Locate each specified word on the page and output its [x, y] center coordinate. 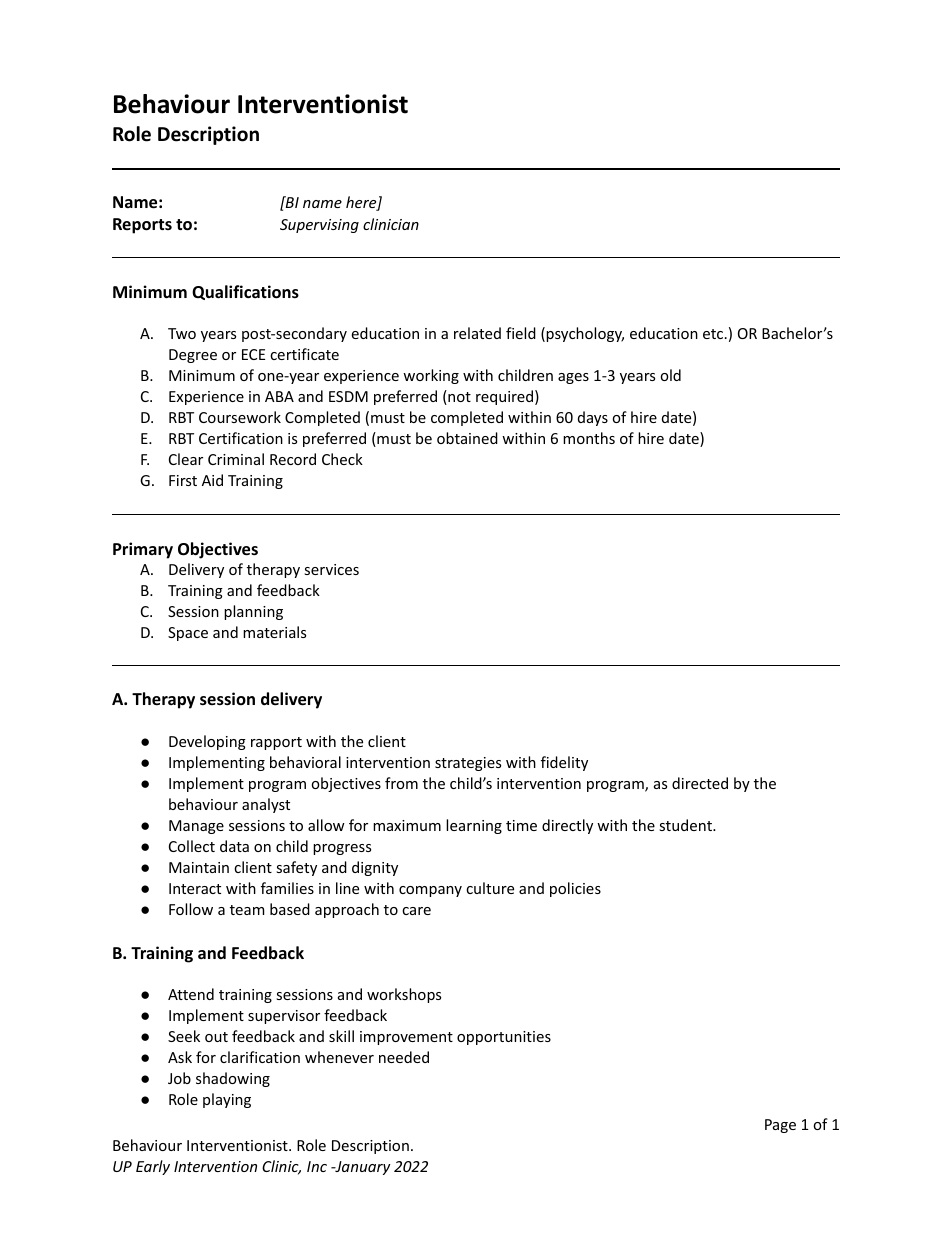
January [361, 1168]
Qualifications [245, 292]
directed [700, 783]
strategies [468, 764]
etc [714, 334]
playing [227, 1100]
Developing [207, 742]
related [477, 333]
